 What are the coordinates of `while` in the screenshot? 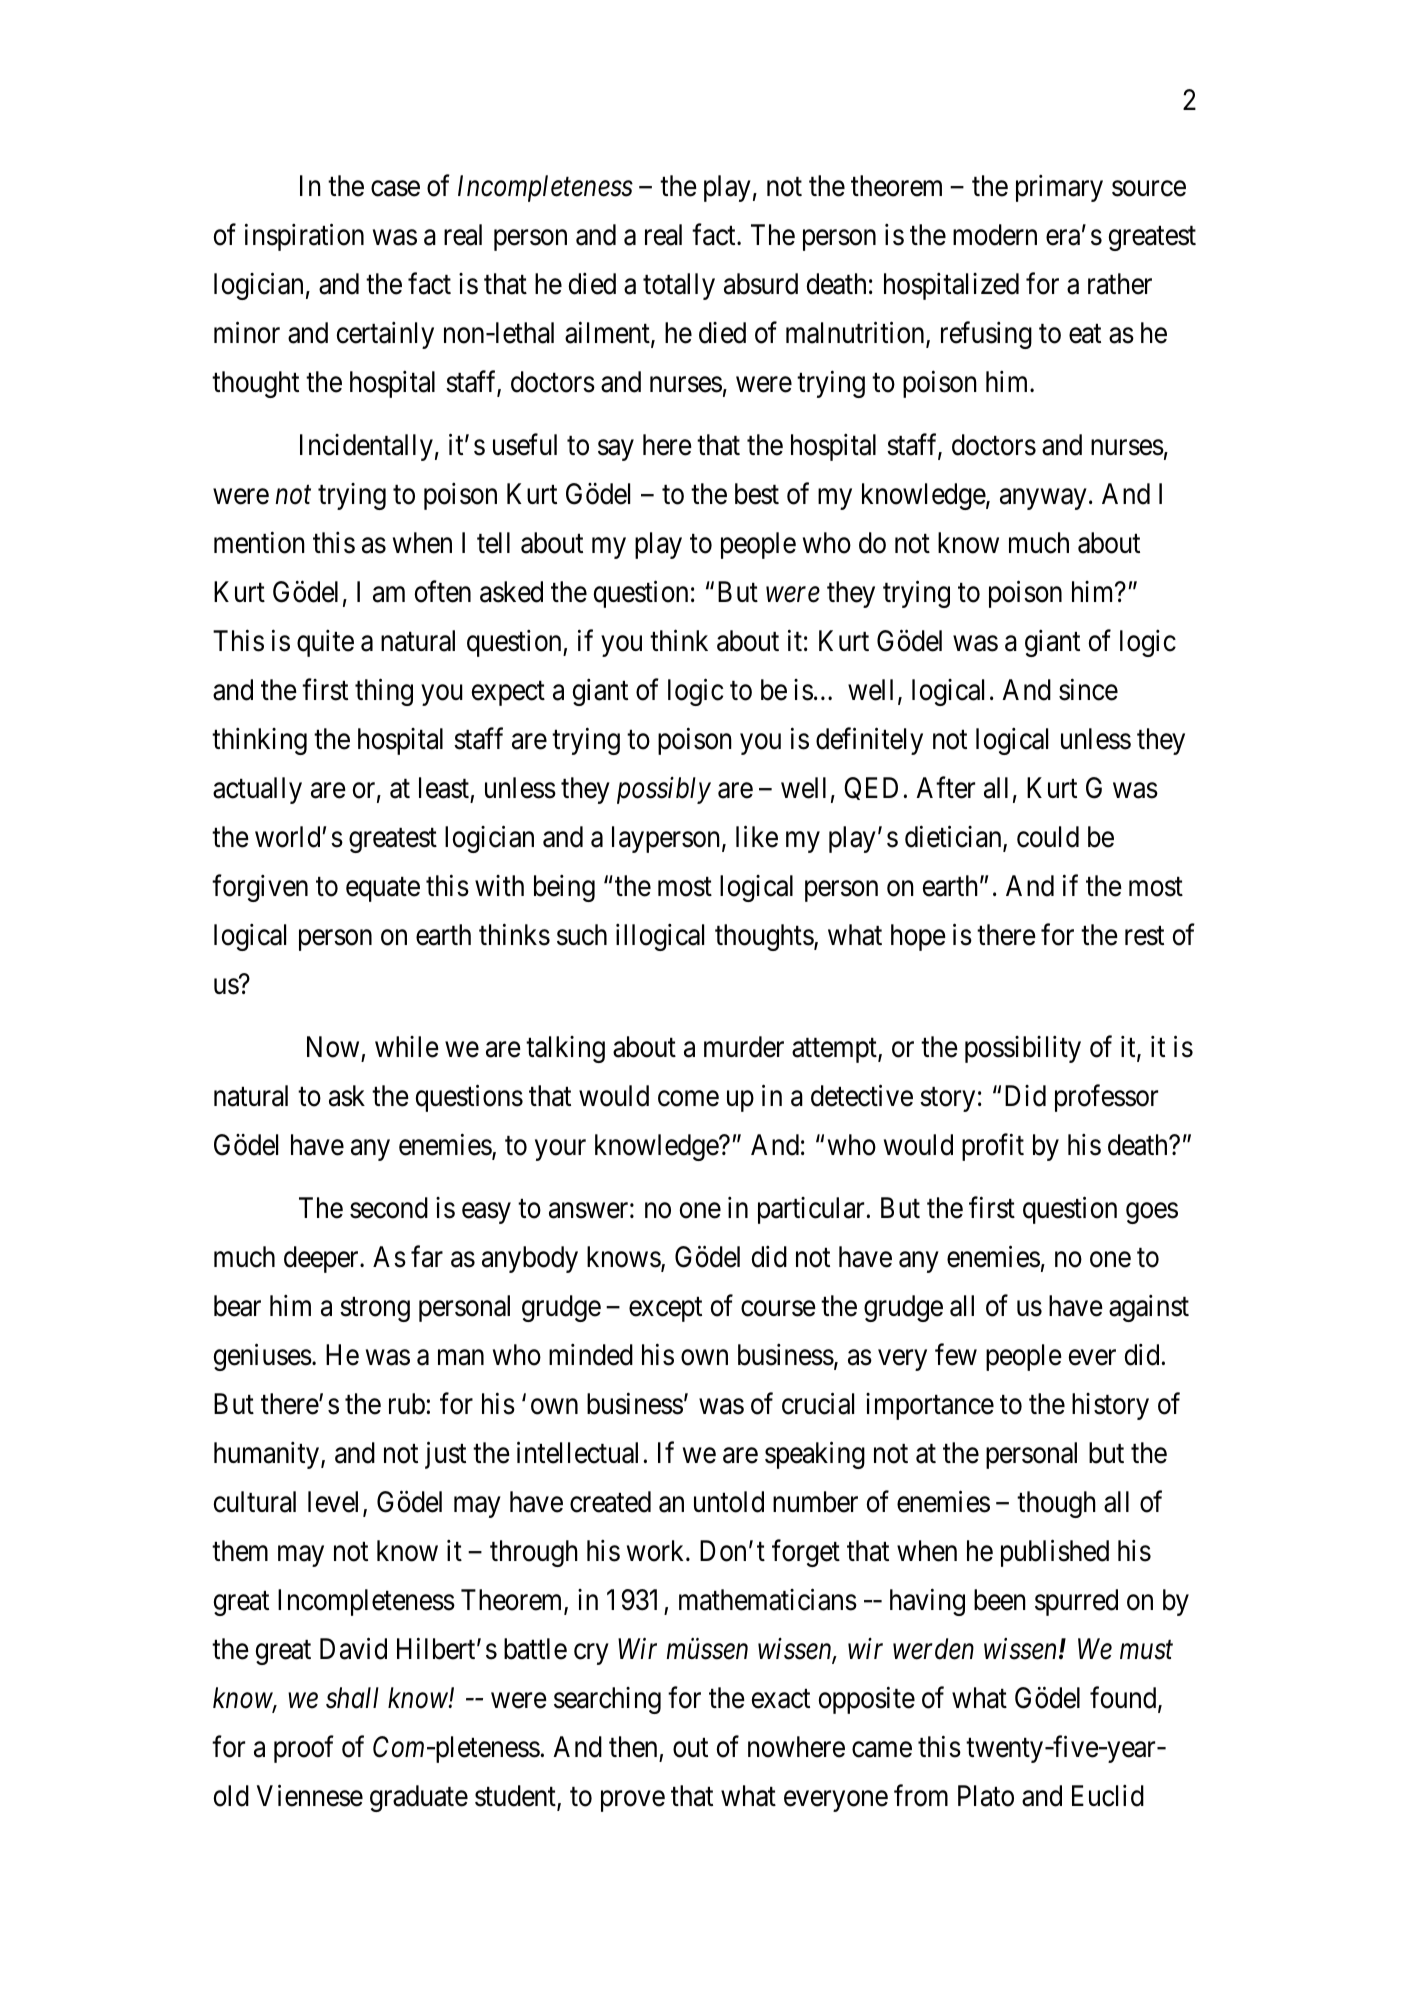 It's located at (407, 1047).
